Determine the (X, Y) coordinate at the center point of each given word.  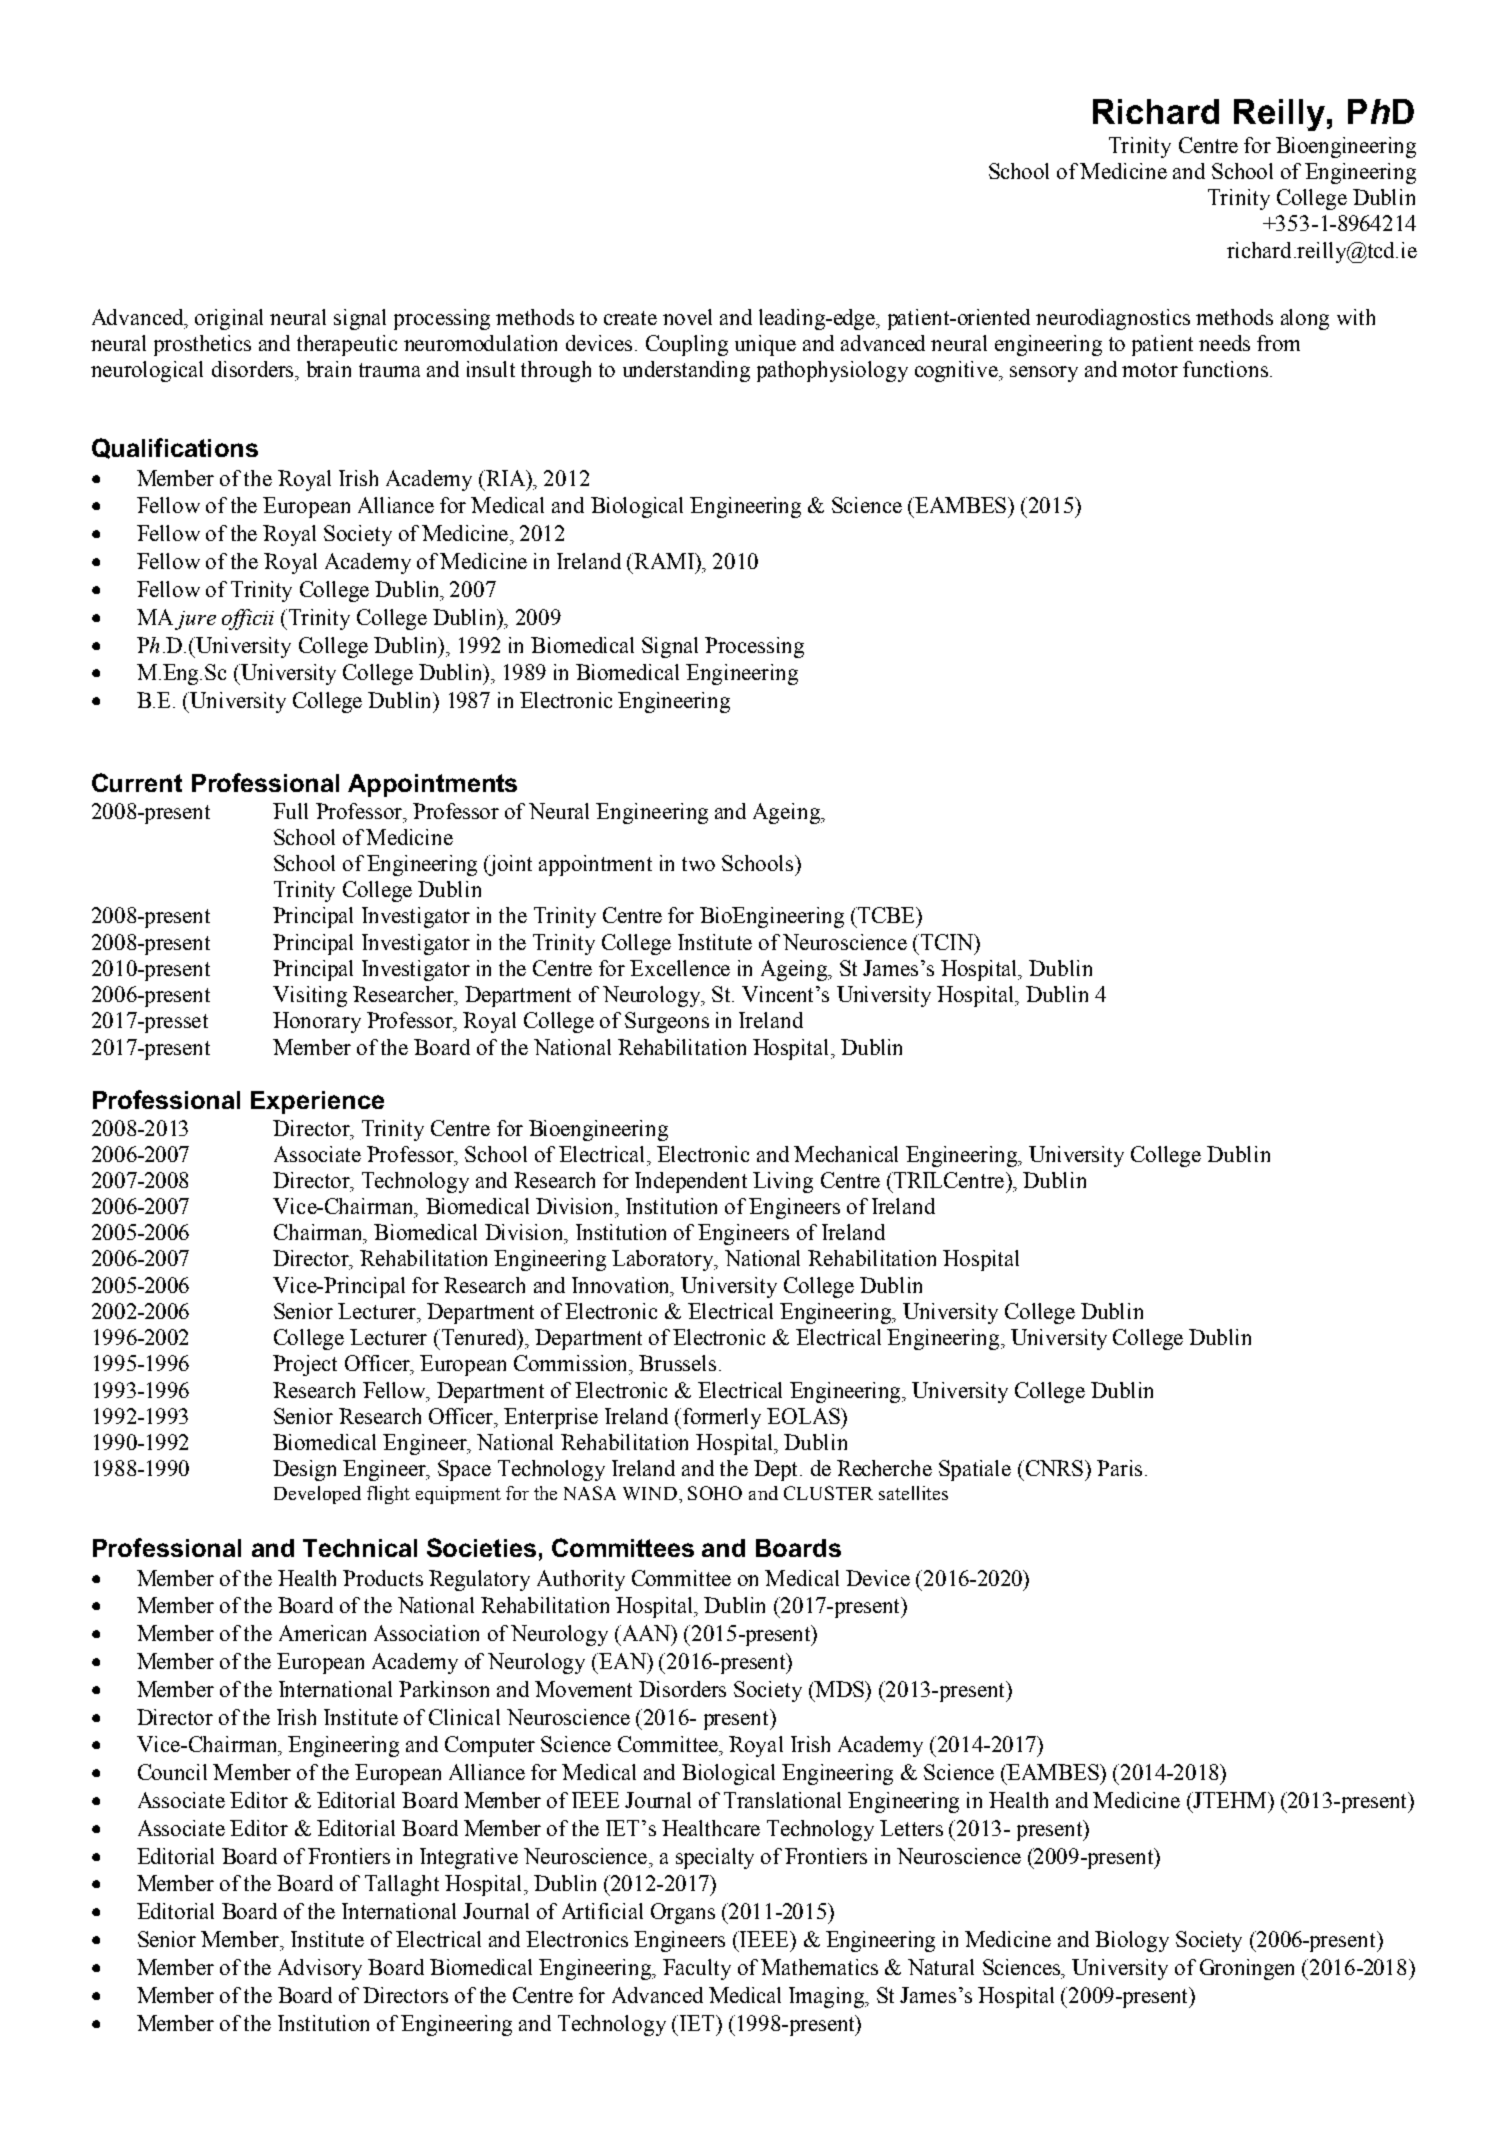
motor (1150, 370)
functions (1225, 369)
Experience (317, 1102)
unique (765, 345)
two (698, 864)
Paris (1119, 1468)
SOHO (715, 1493)
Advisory (320, 1969)
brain (329, 369)
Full (290, 811)
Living (783, 1182)
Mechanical (846, 1154)
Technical (360, 1548)
